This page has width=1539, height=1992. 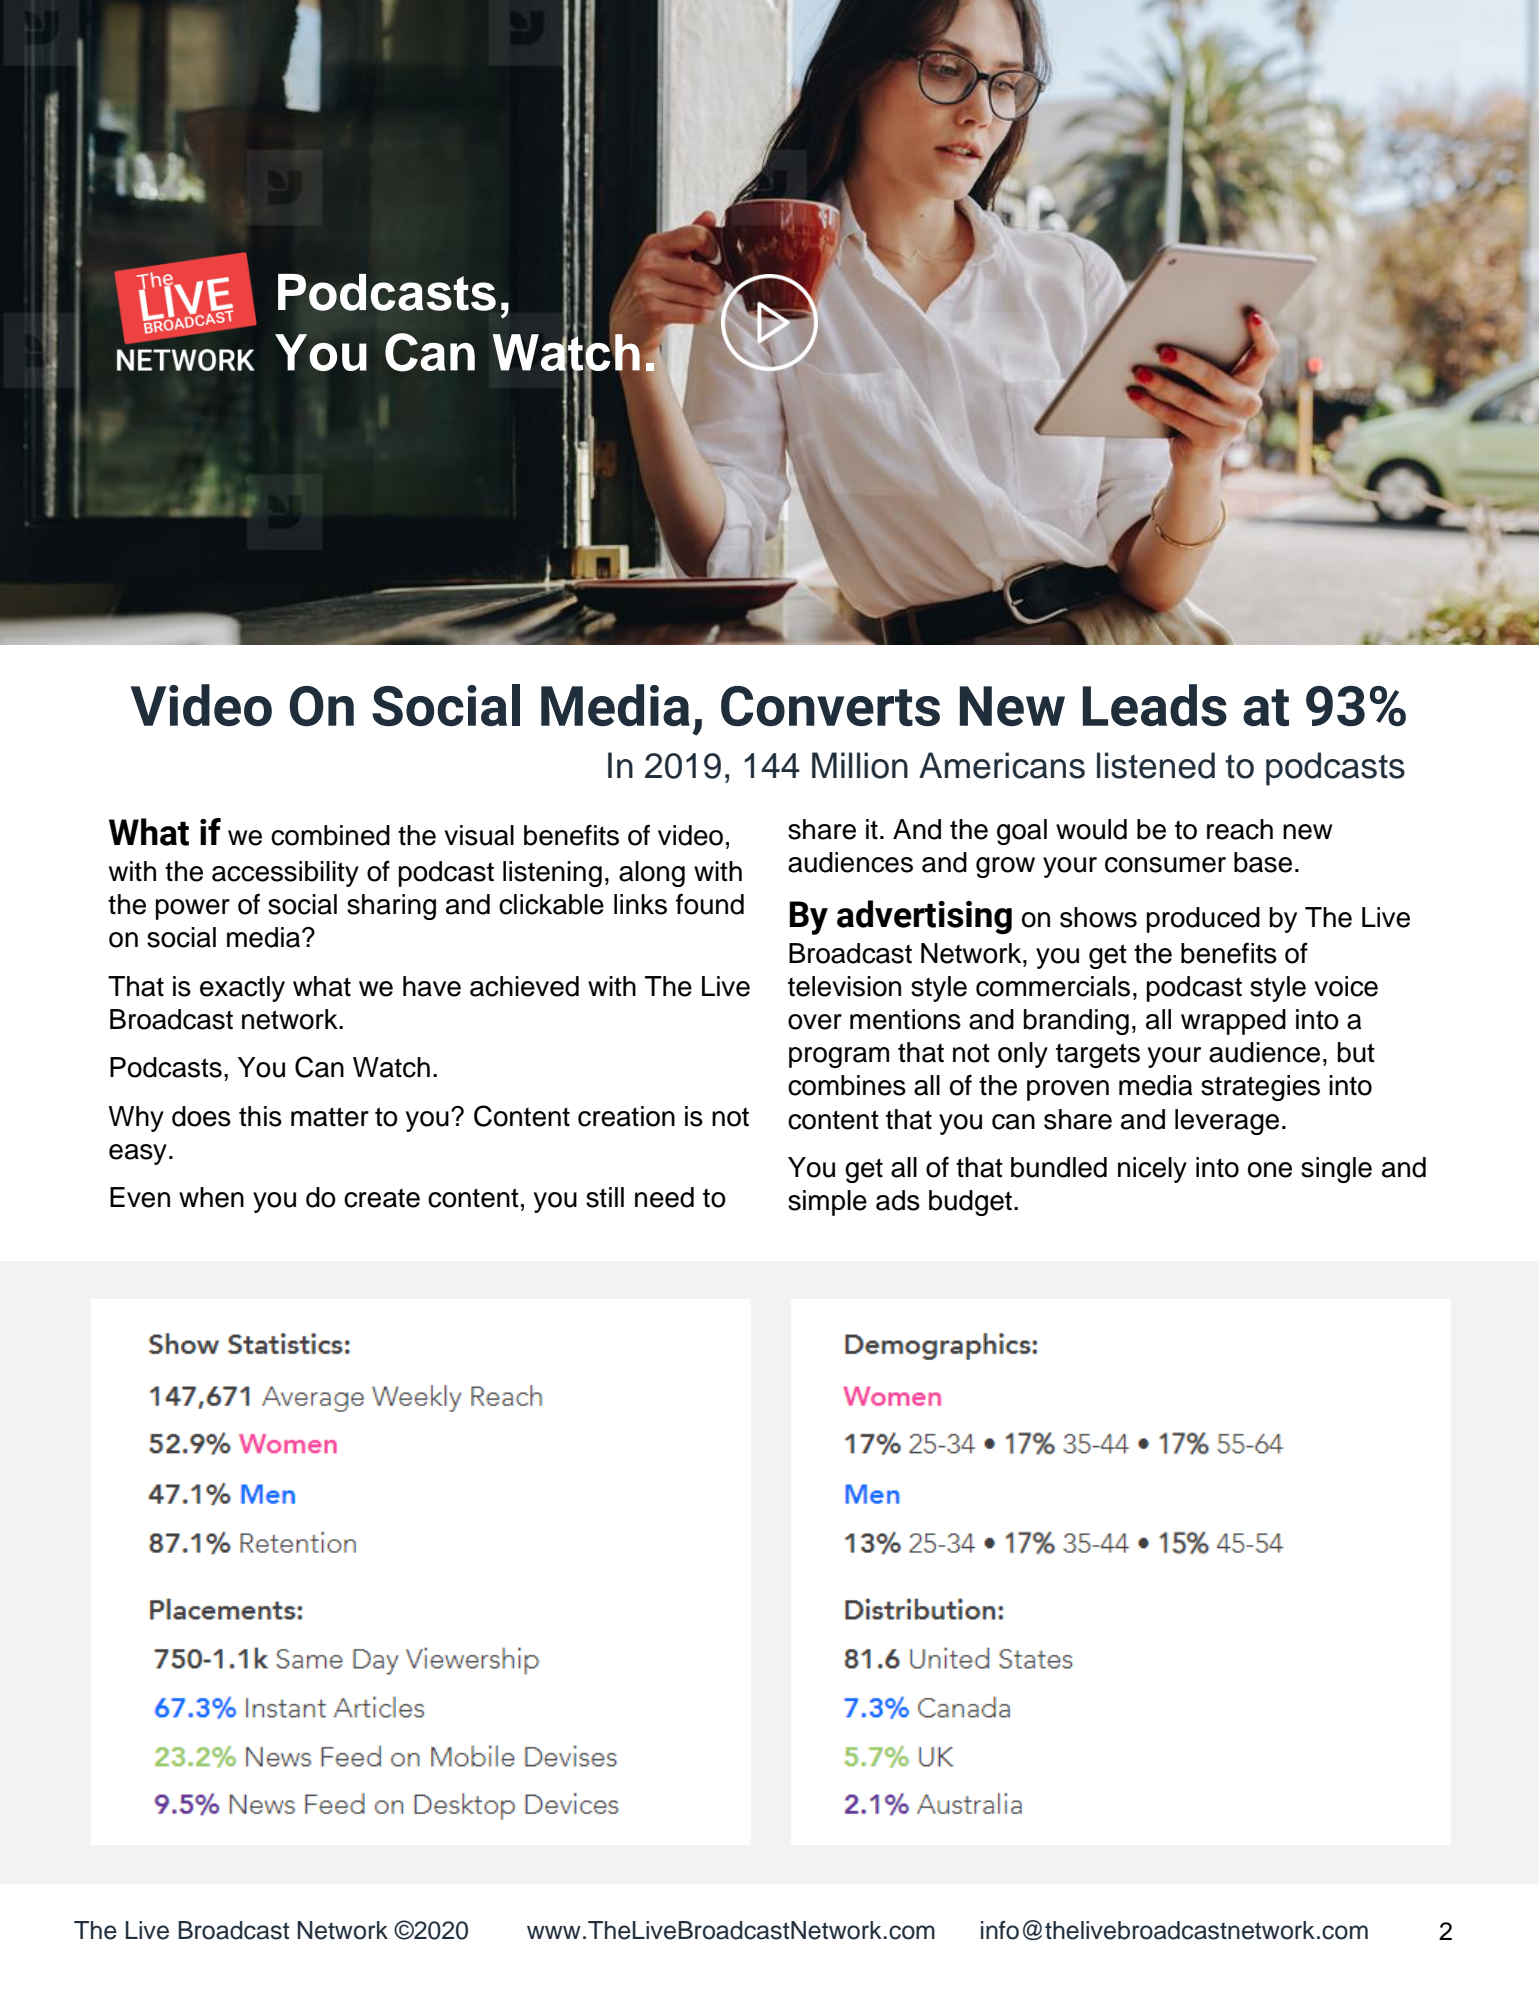 I want to click on television, so click(x=844, y=986).
